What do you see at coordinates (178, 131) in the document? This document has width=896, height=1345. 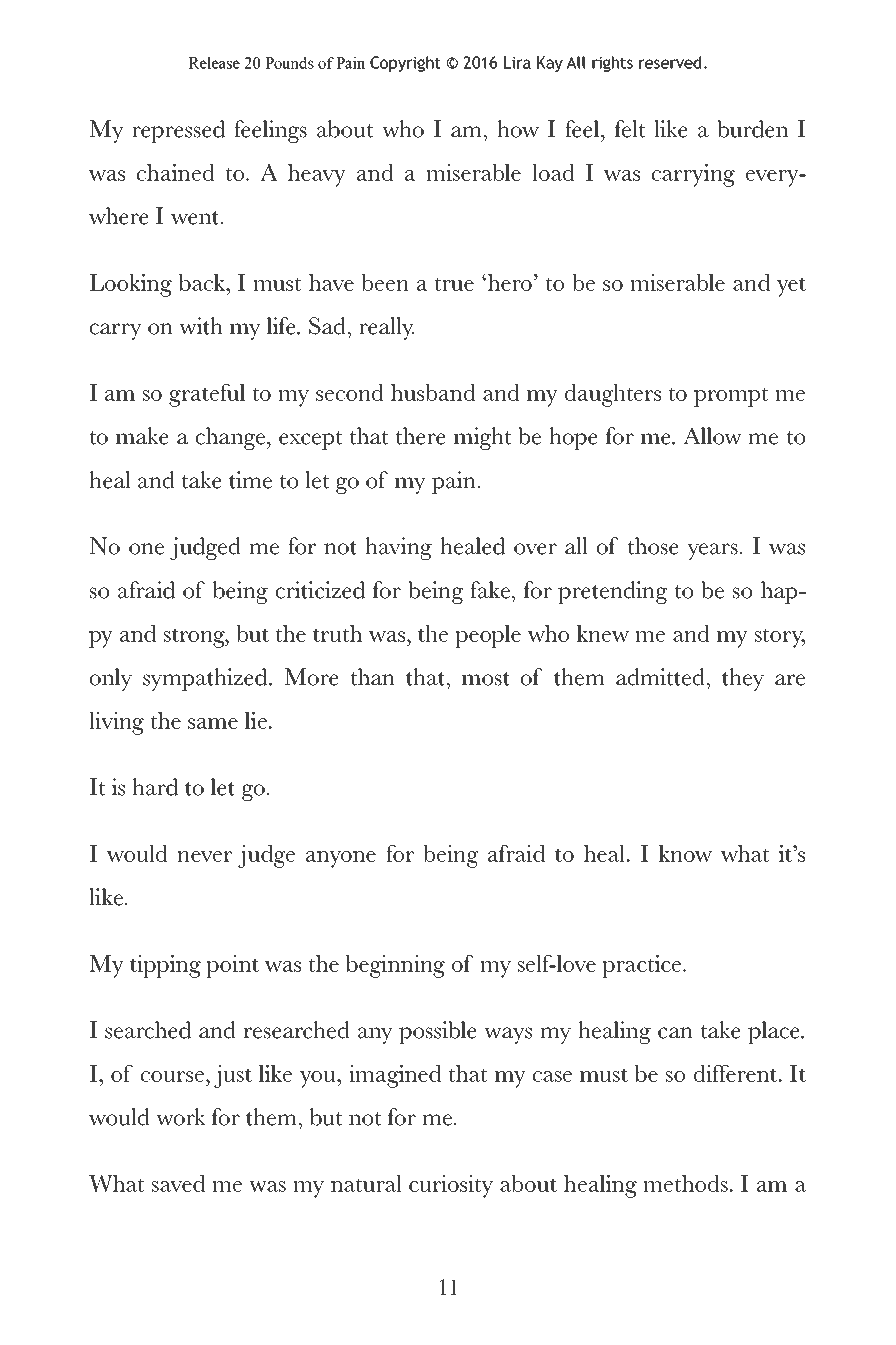 I see `repressed` at bounding box center [178, 131].
